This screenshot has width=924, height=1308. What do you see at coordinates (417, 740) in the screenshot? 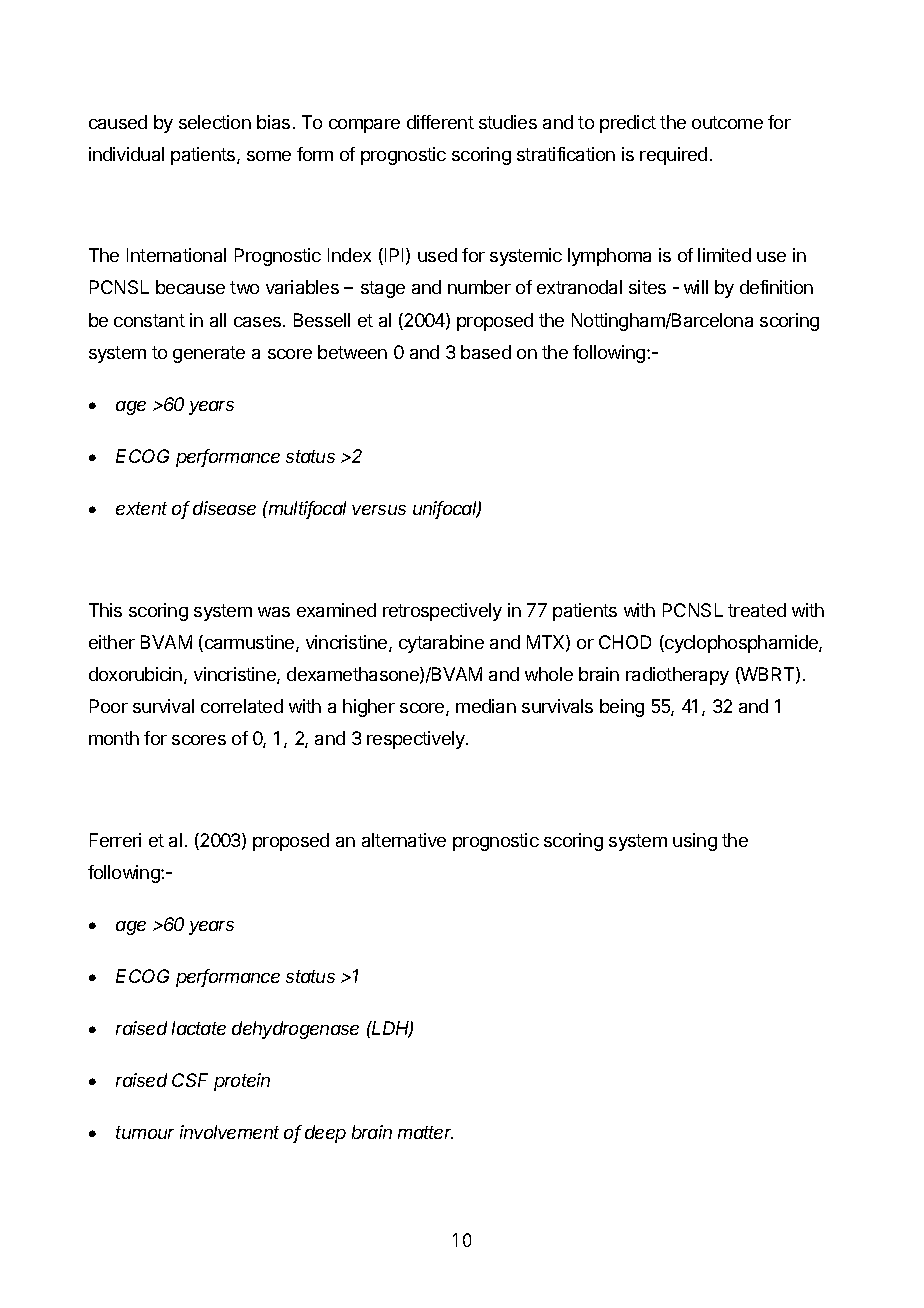
I see `respectively` at bounding box center [417, 740].
